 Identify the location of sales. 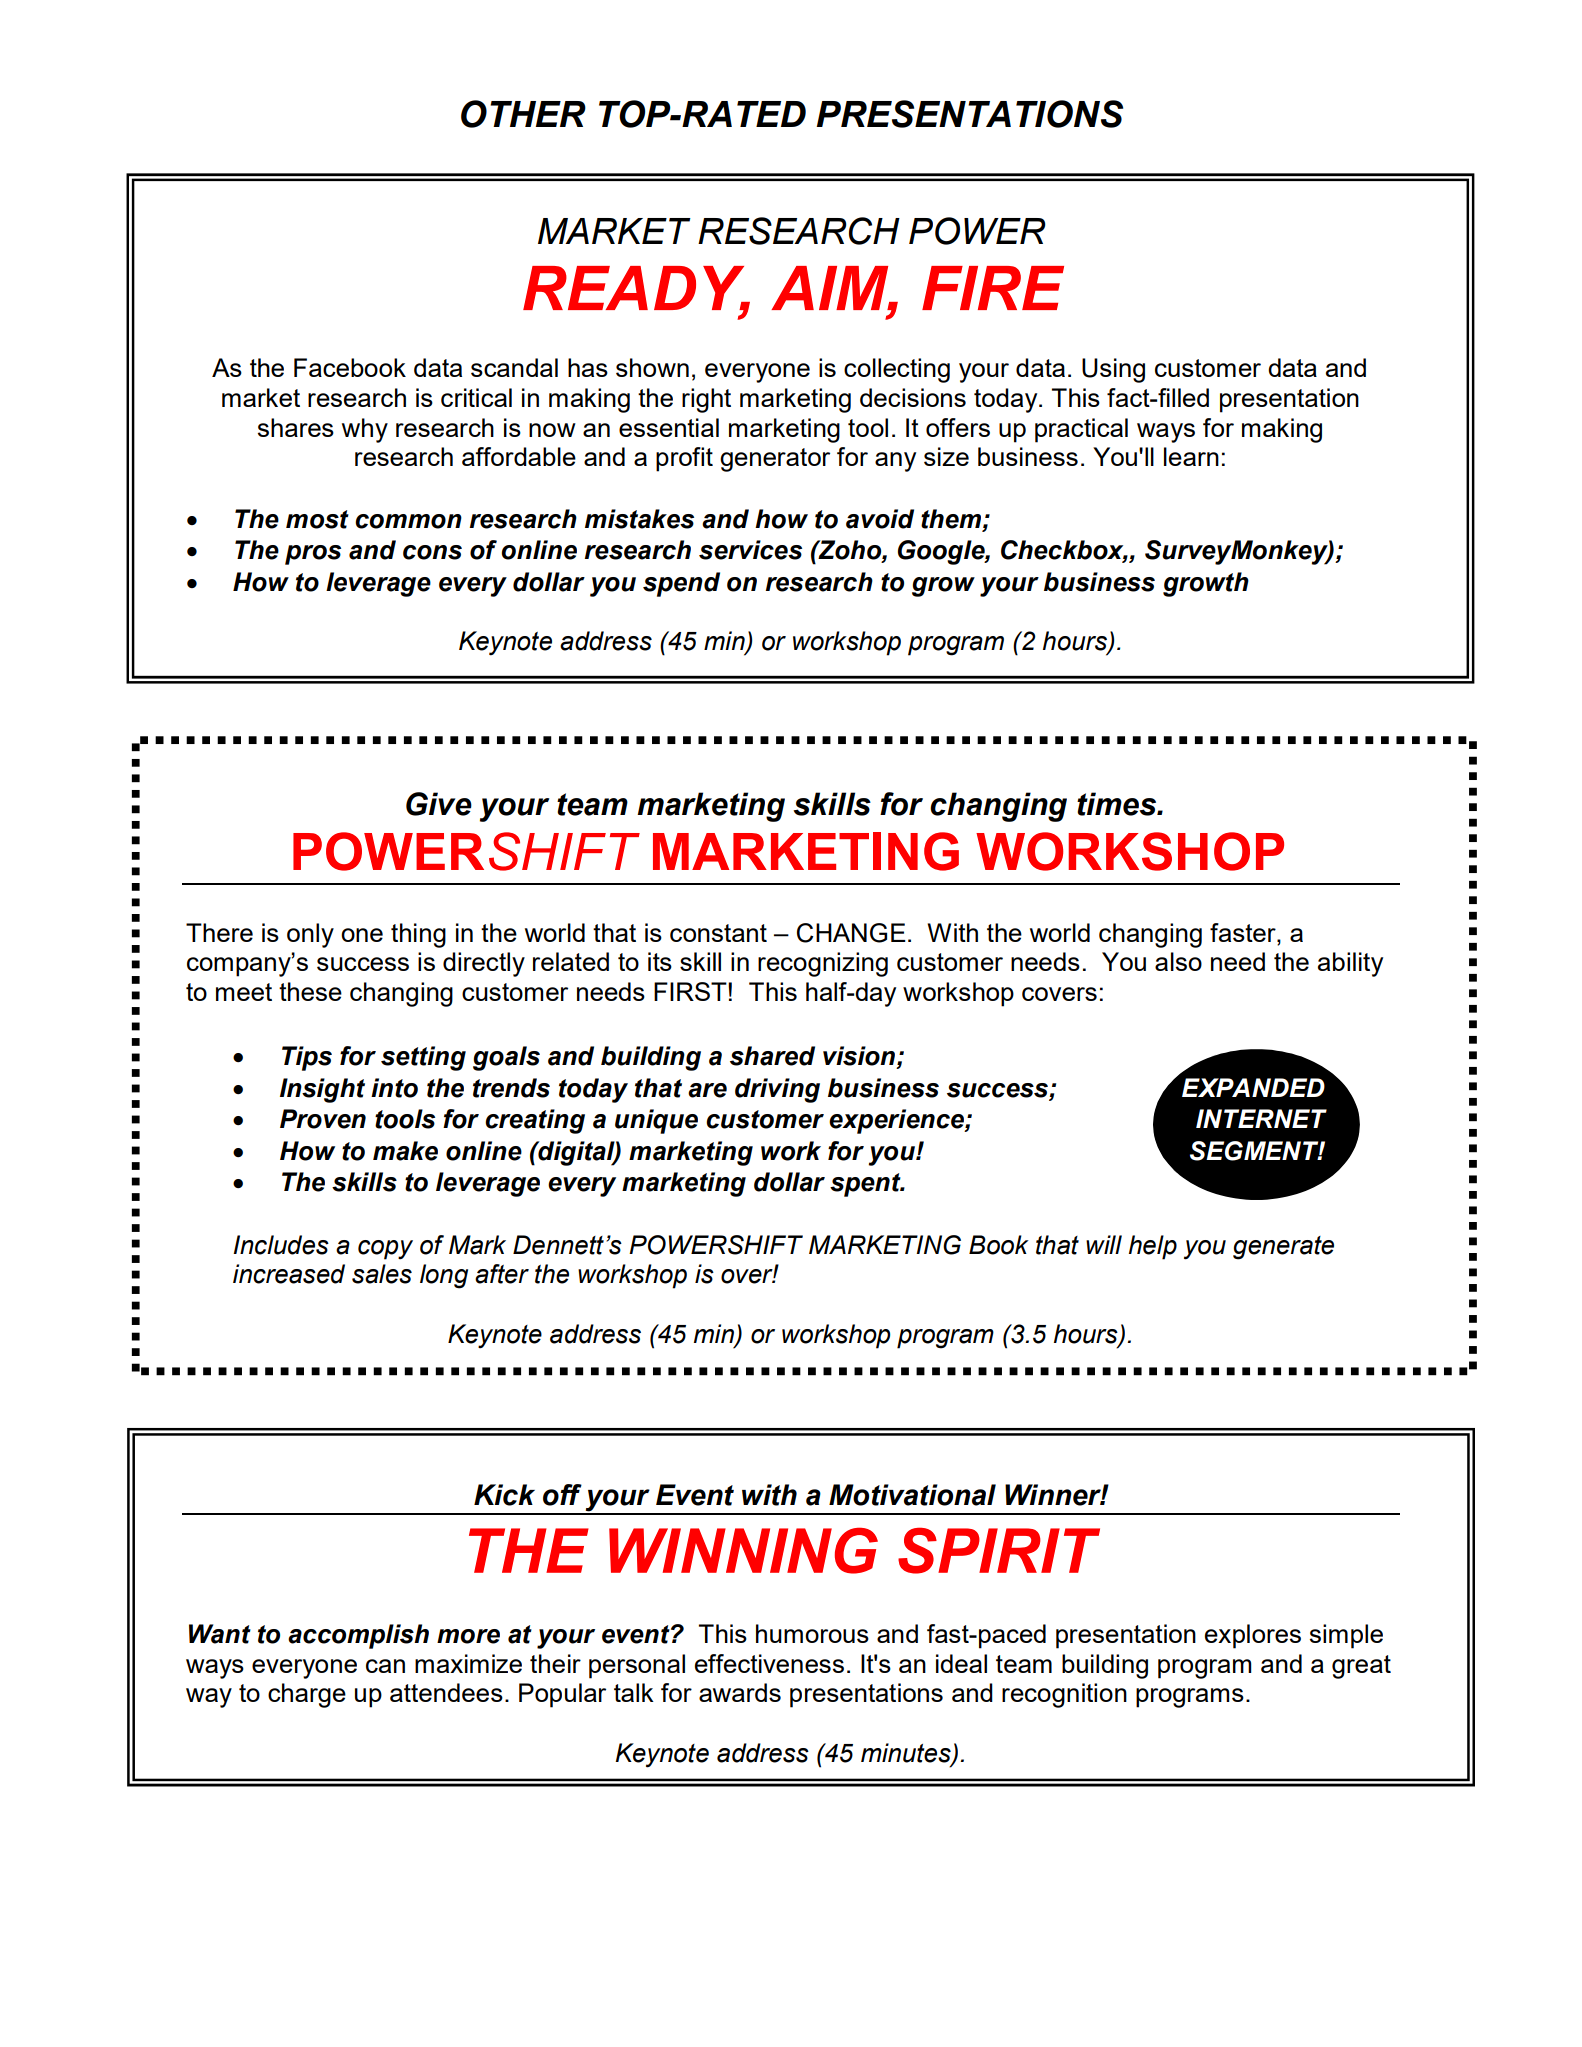
(382, 1274).
